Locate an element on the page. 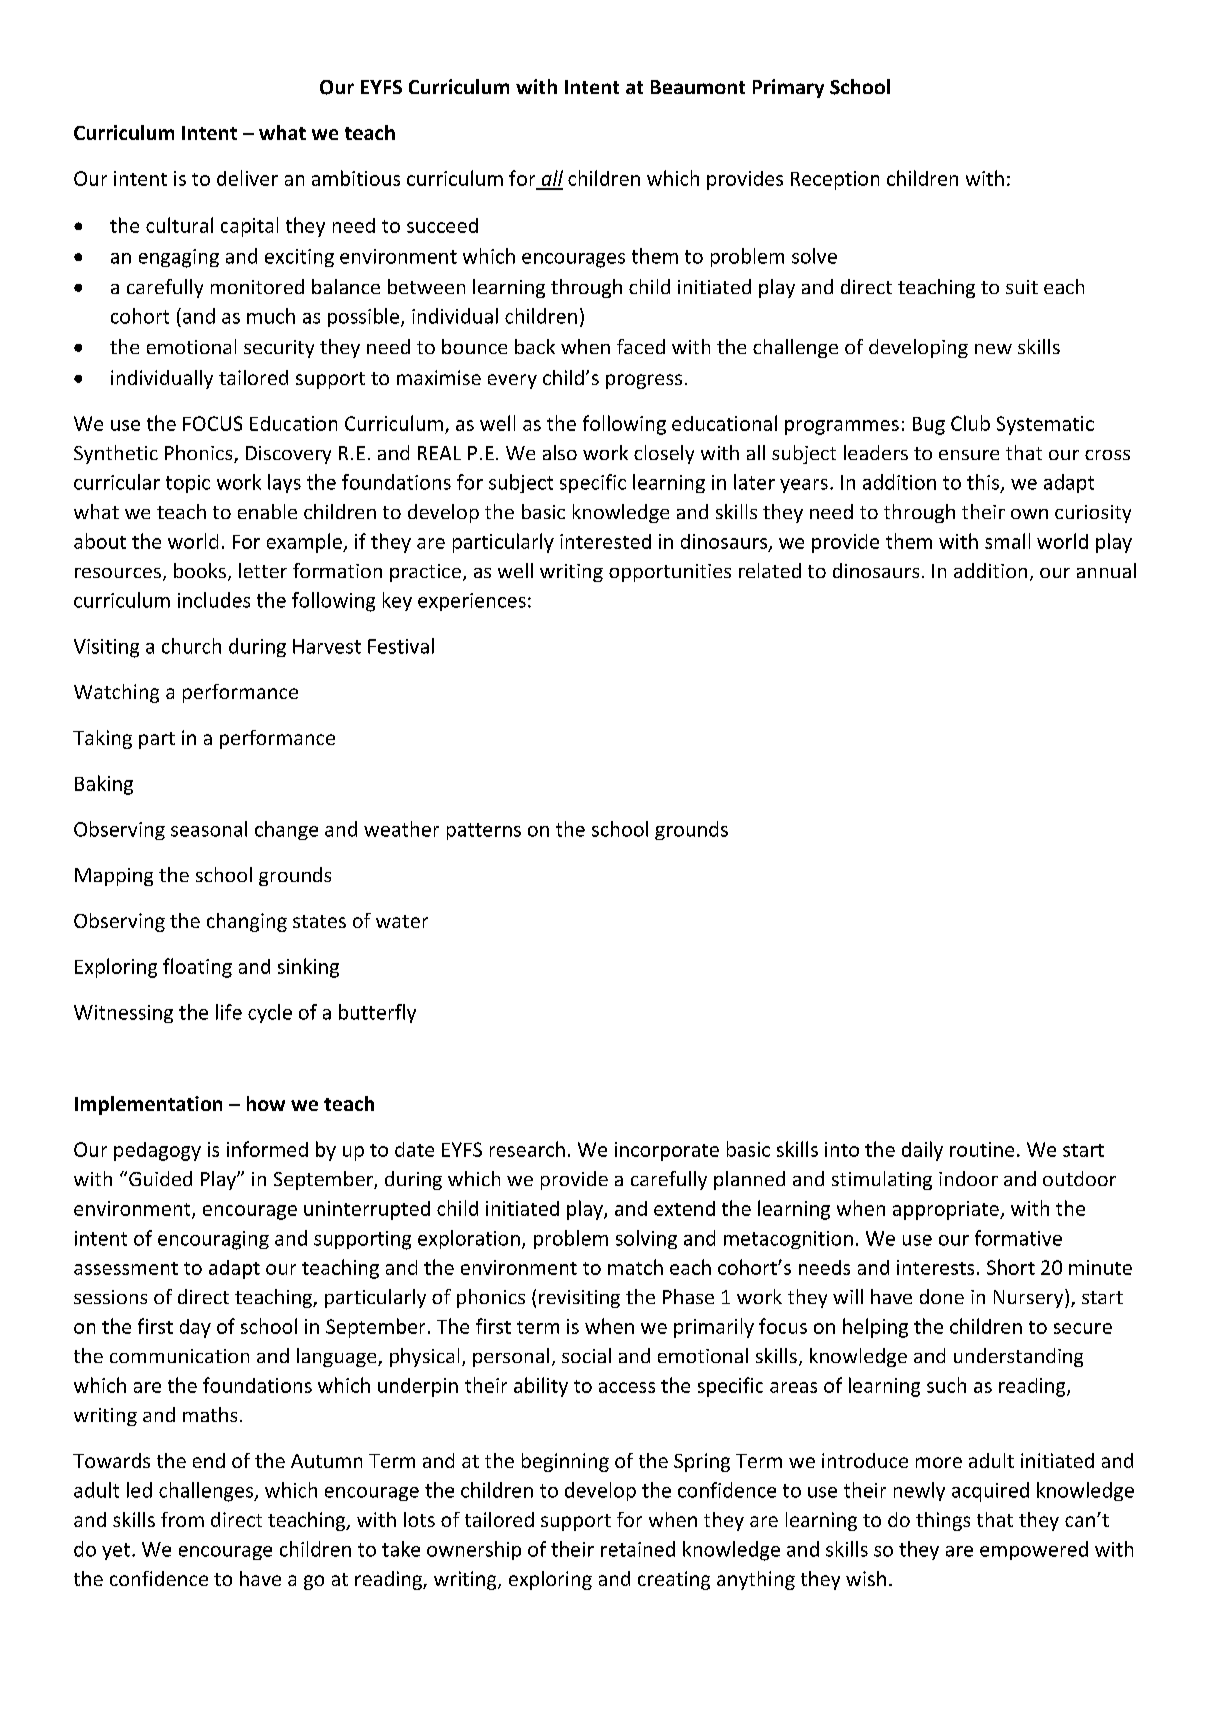  from is located at coordinates (182, 1519).
